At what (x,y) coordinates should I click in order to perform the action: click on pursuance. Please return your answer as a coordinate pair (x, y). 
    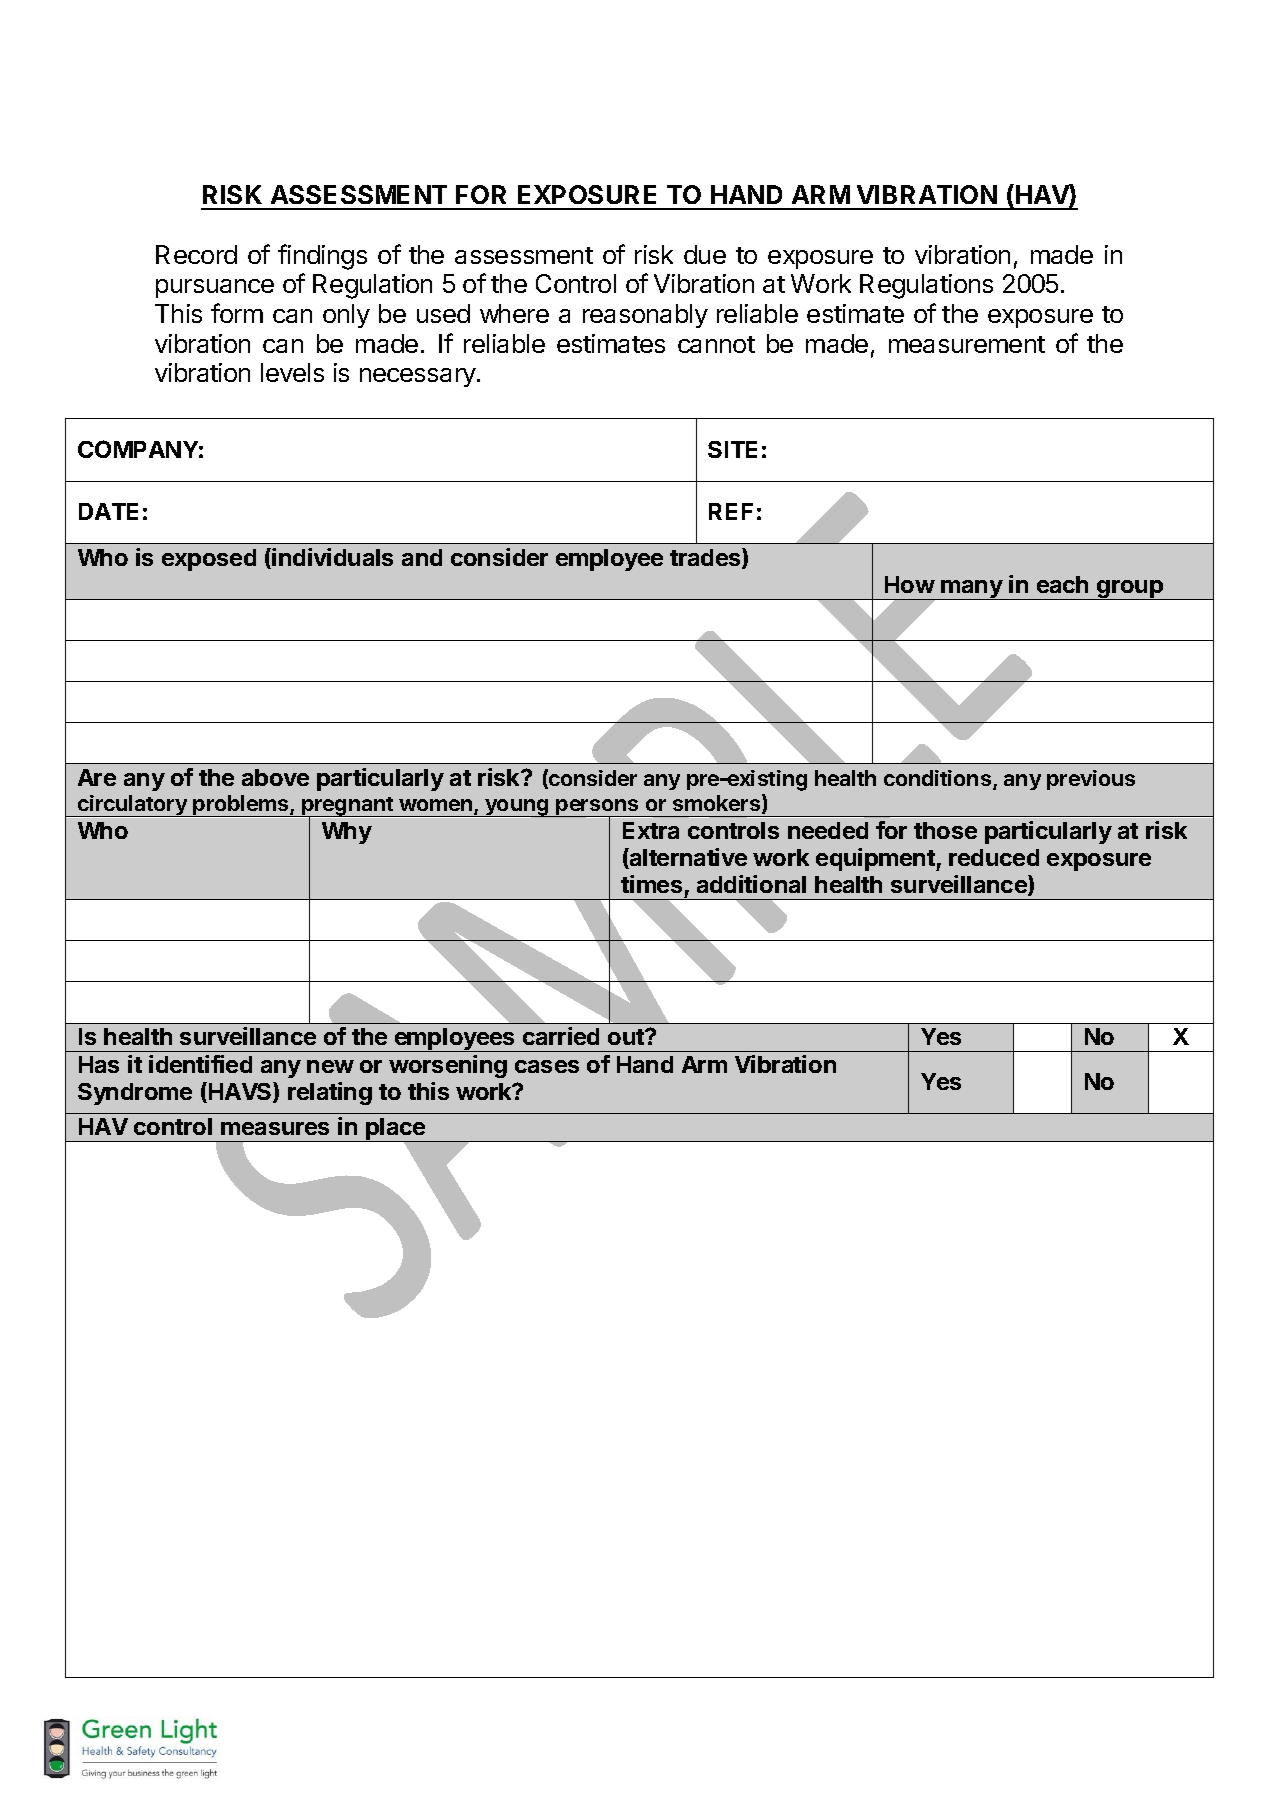
    Looking at the image, I should click on (215, 288).
